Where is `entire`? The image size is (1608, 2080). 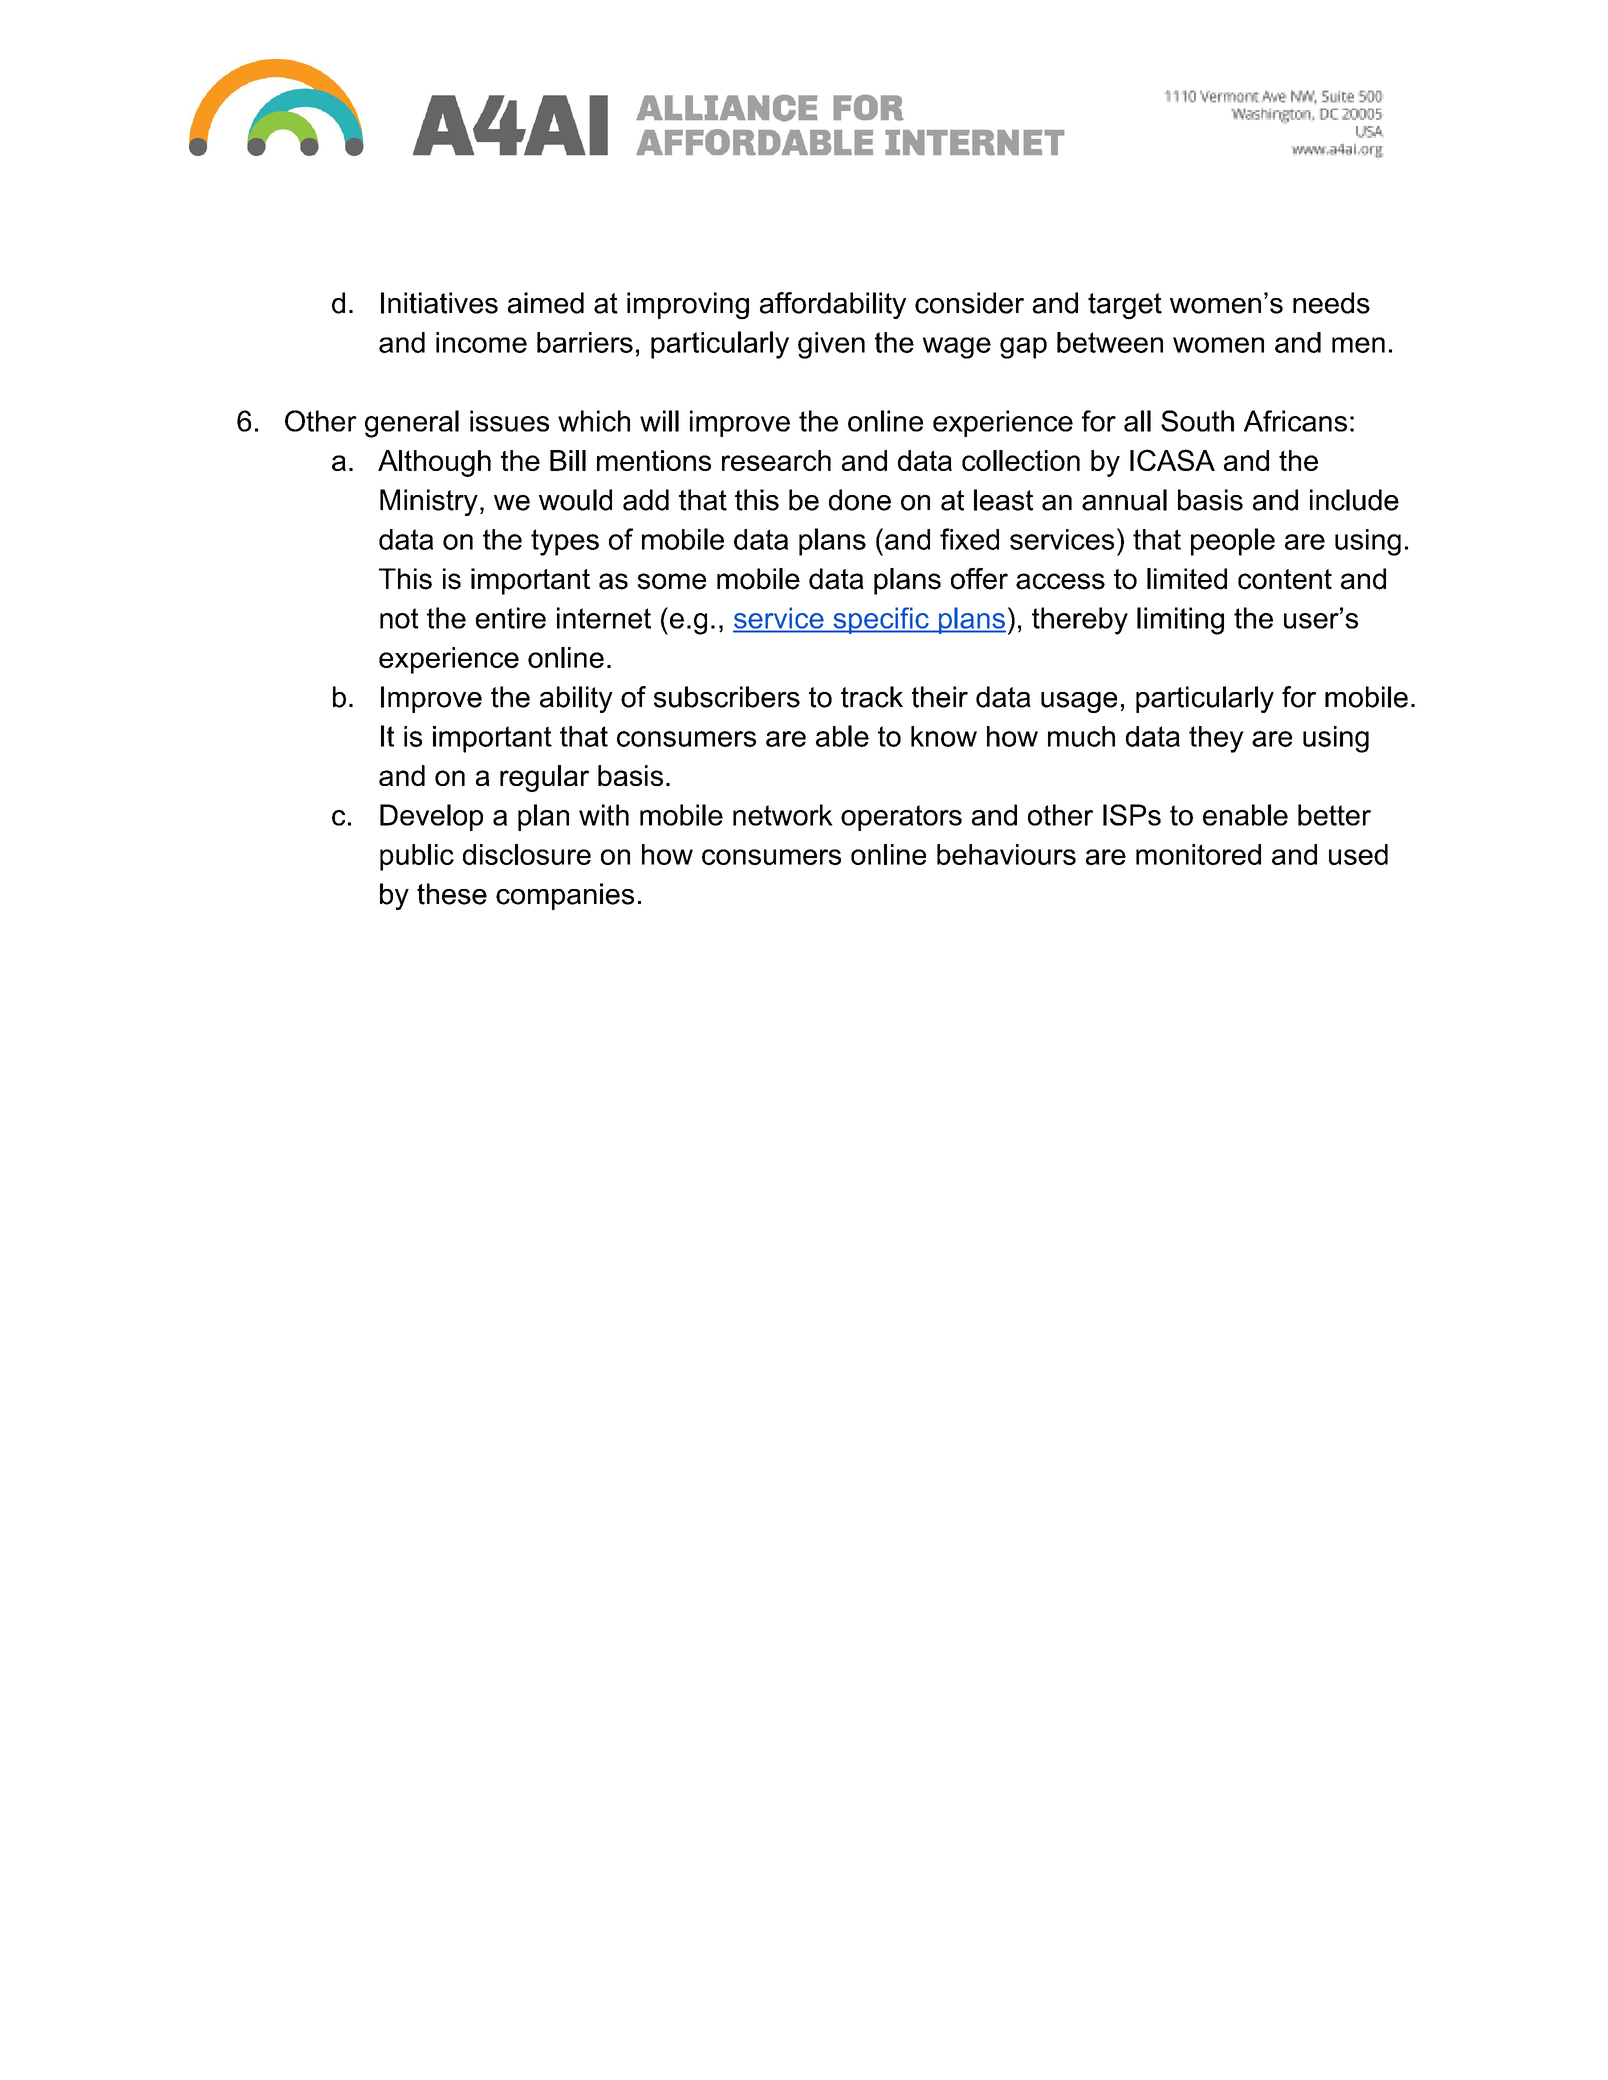 entire is located at coordinates (511, 618).
